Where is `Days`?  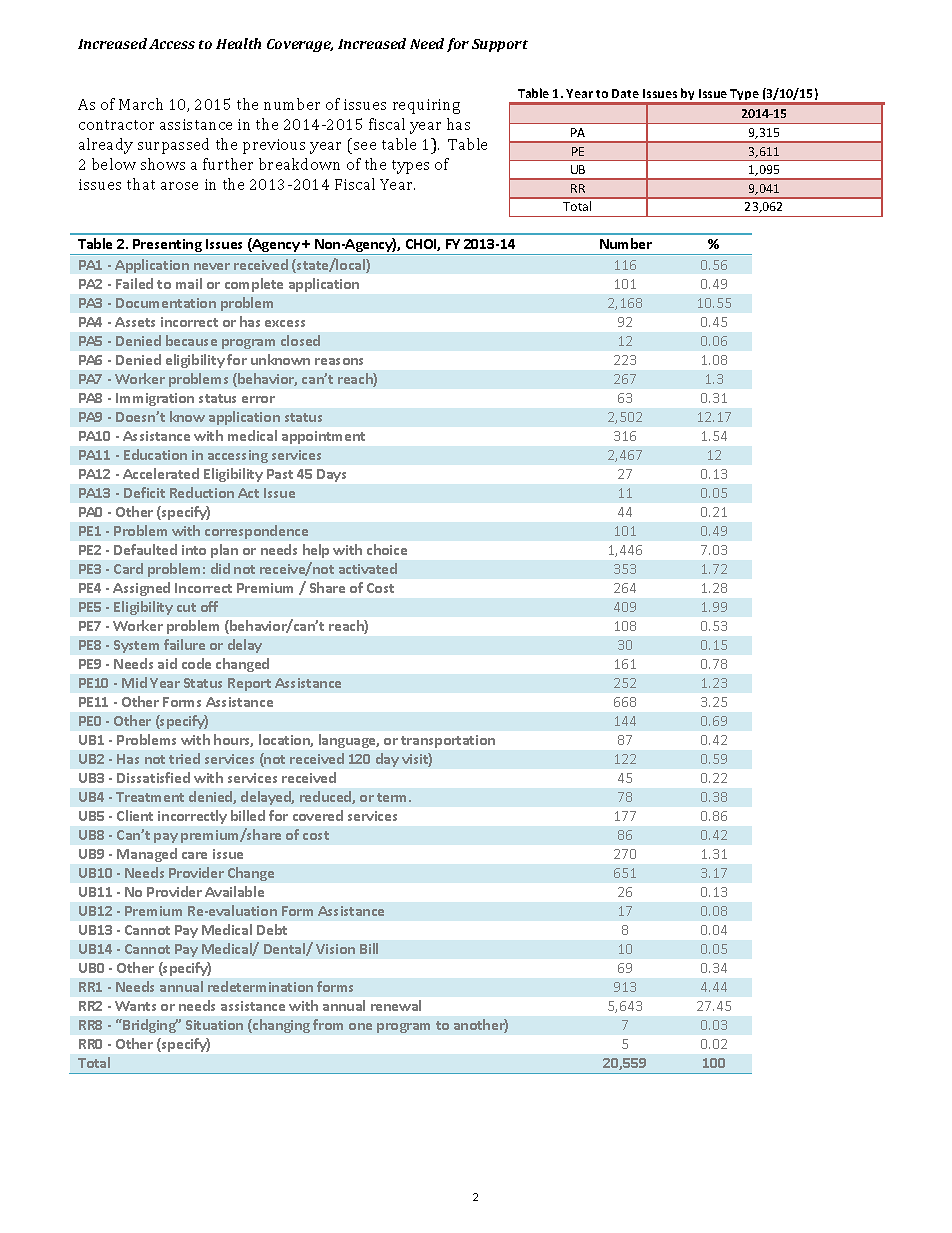 Days is located at coordinates (331, 475).
